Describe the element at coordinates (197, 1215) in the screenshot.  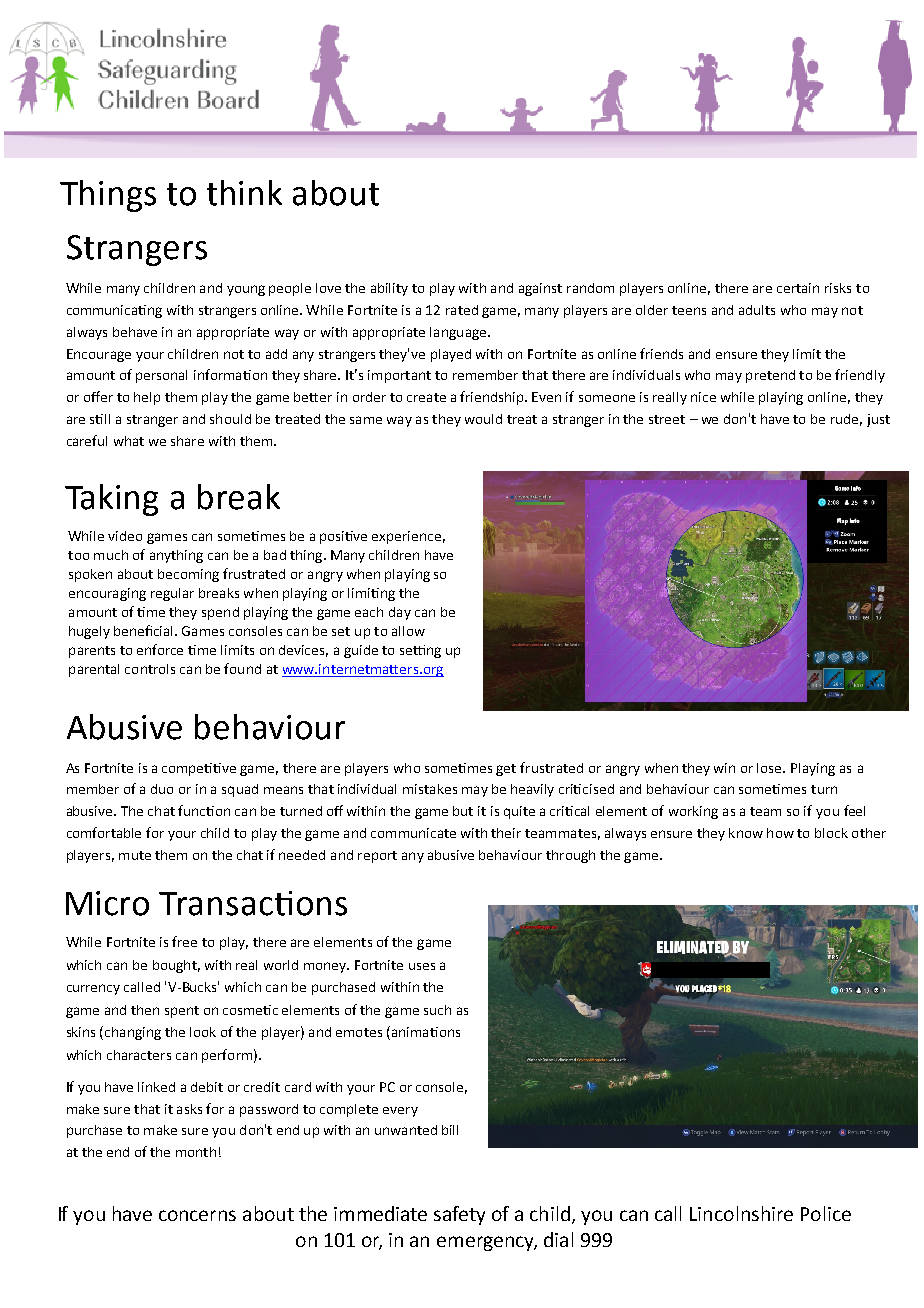
I see `concerns` at that location.
